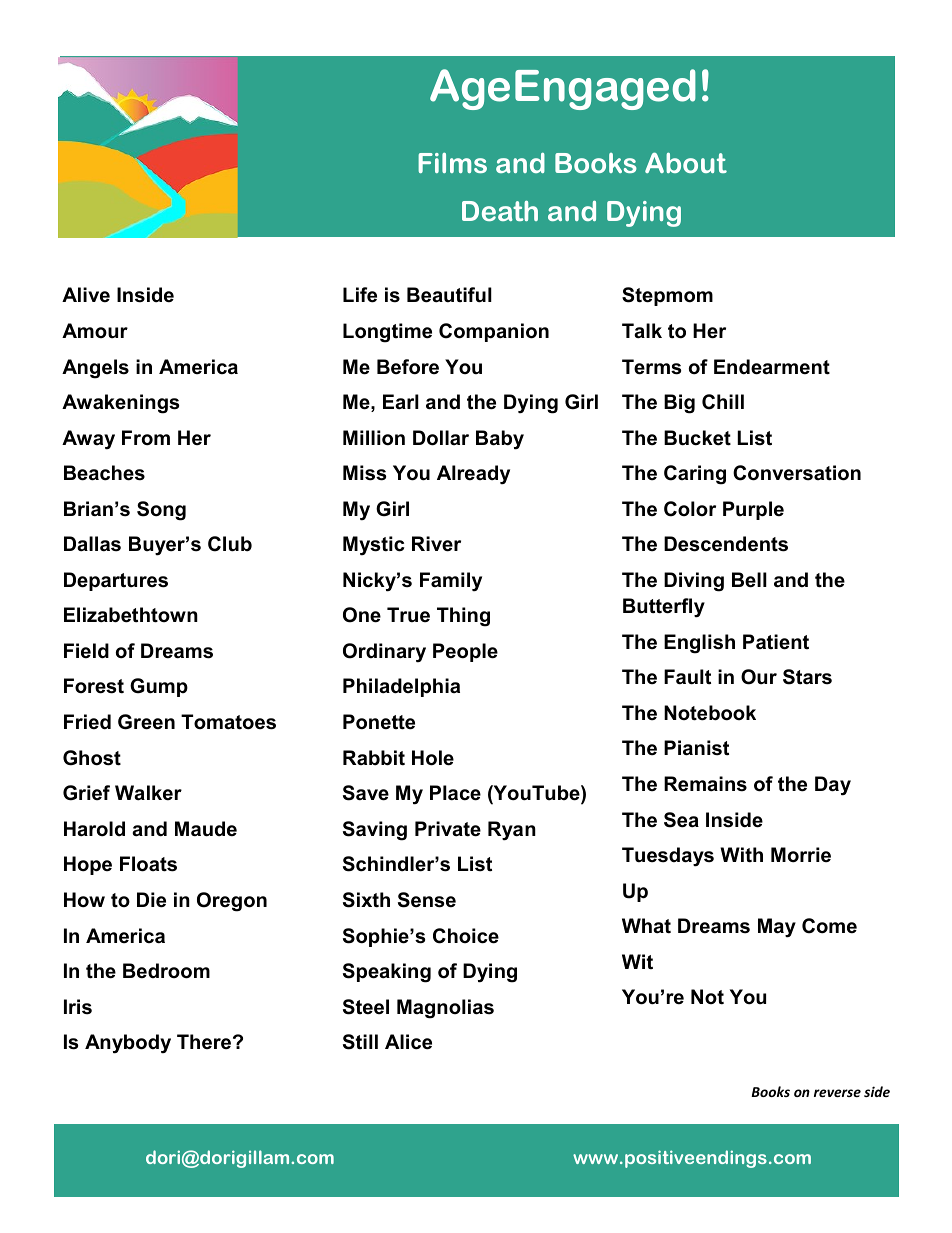 The image size is (952, 1233). What do you see at coordinates (463, 617) in the page?
I see `Thing` at bounding box center [463, 617].
